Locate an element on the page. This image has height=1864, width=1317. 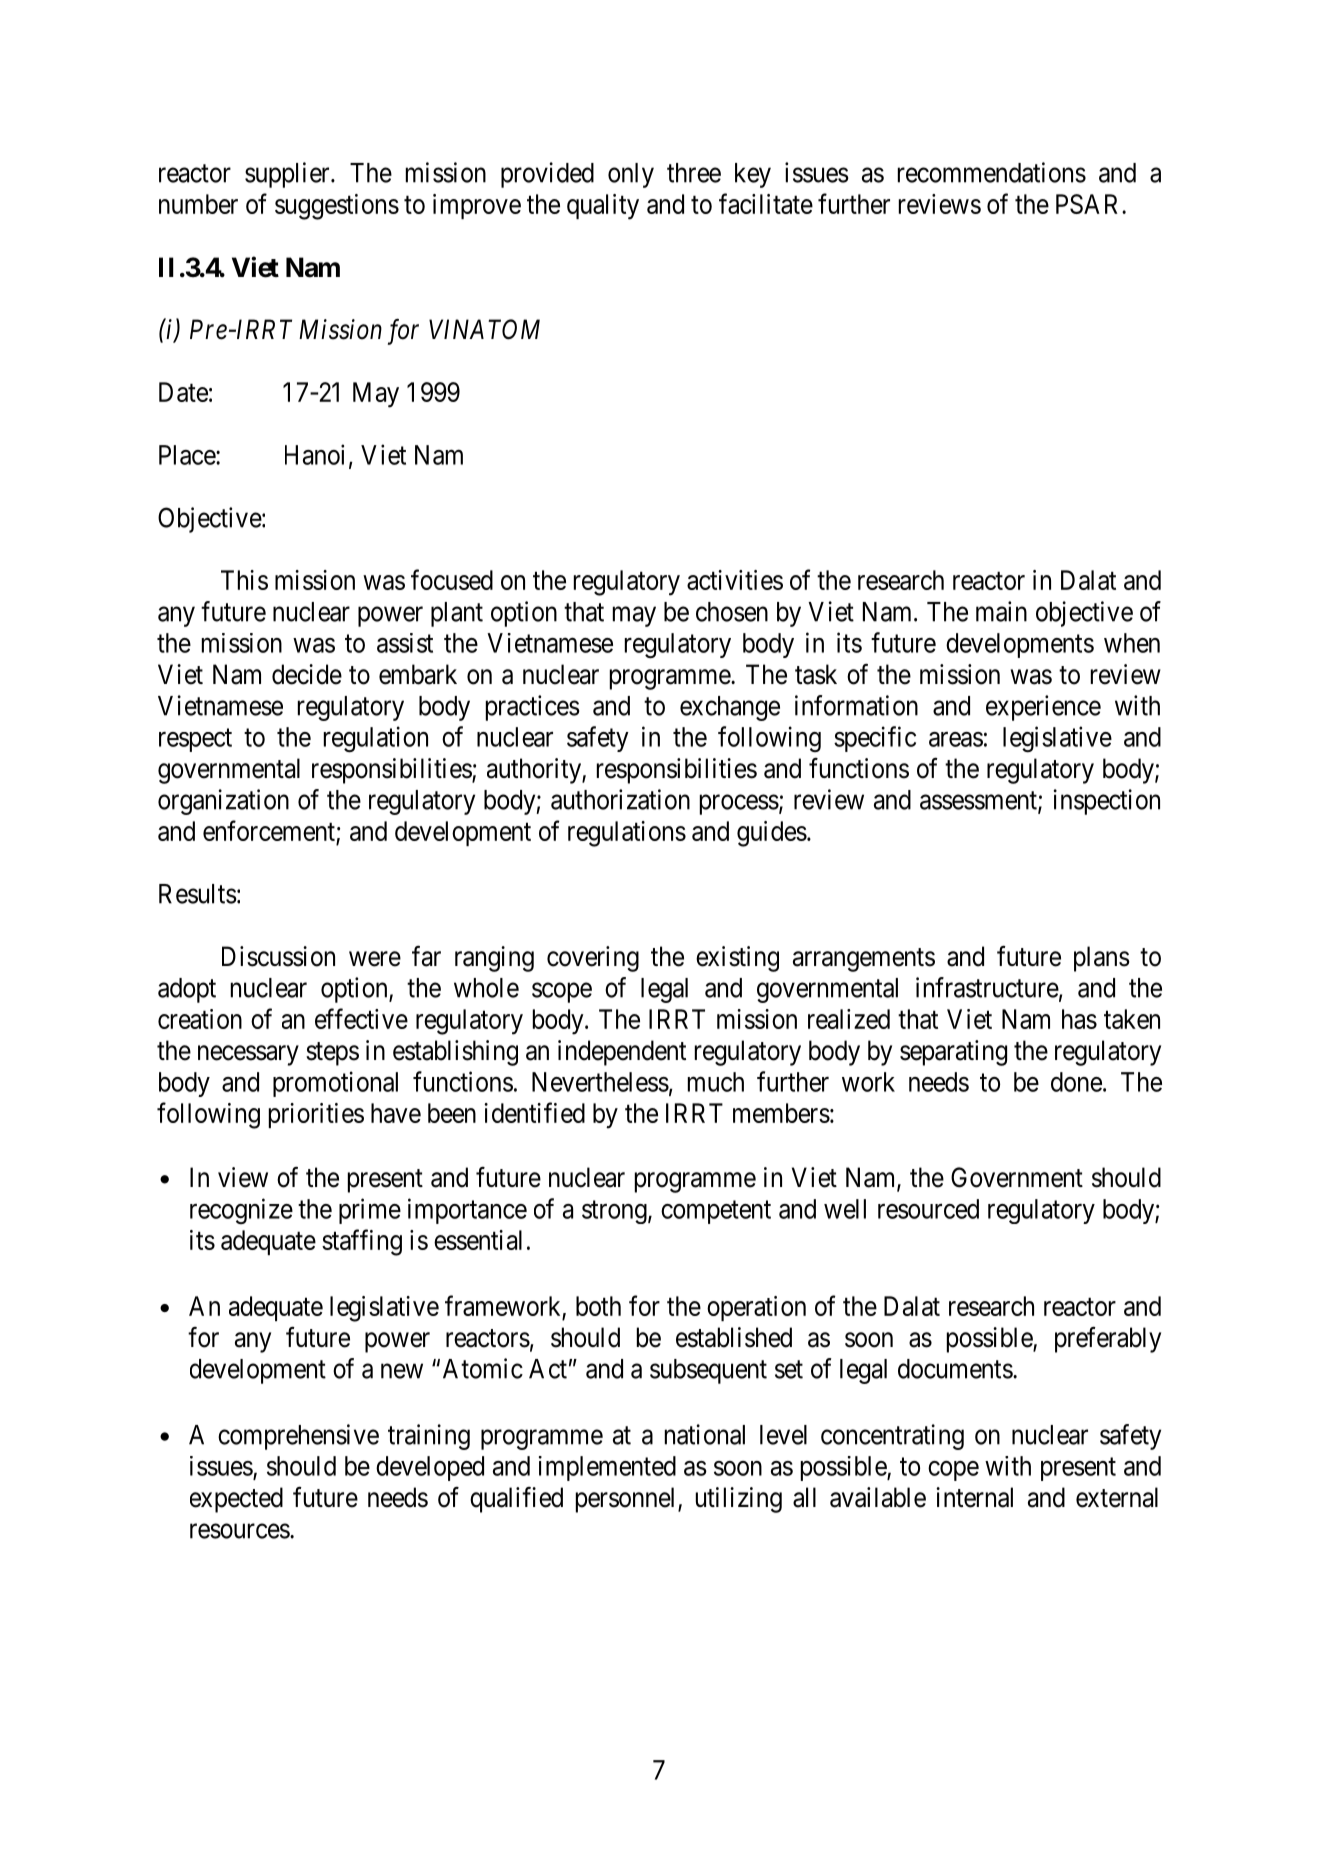
quality is located at coordinates (603, 207).
